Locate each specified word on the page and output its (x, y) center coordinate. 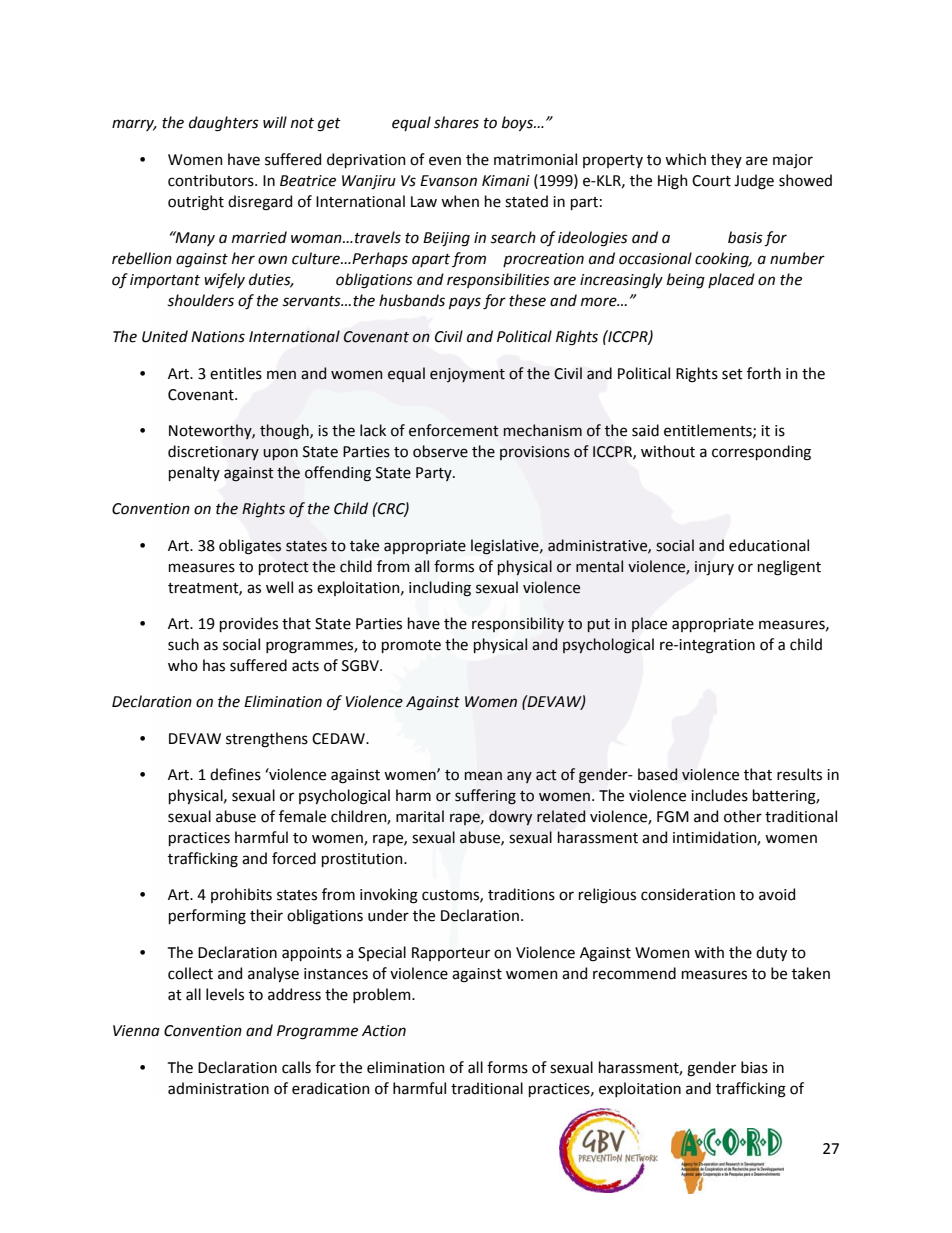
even (445, 161)
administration (218, 1088)
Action (384, 1031)
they (726, 160)
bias (754, 1067)
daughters (224, 124)
